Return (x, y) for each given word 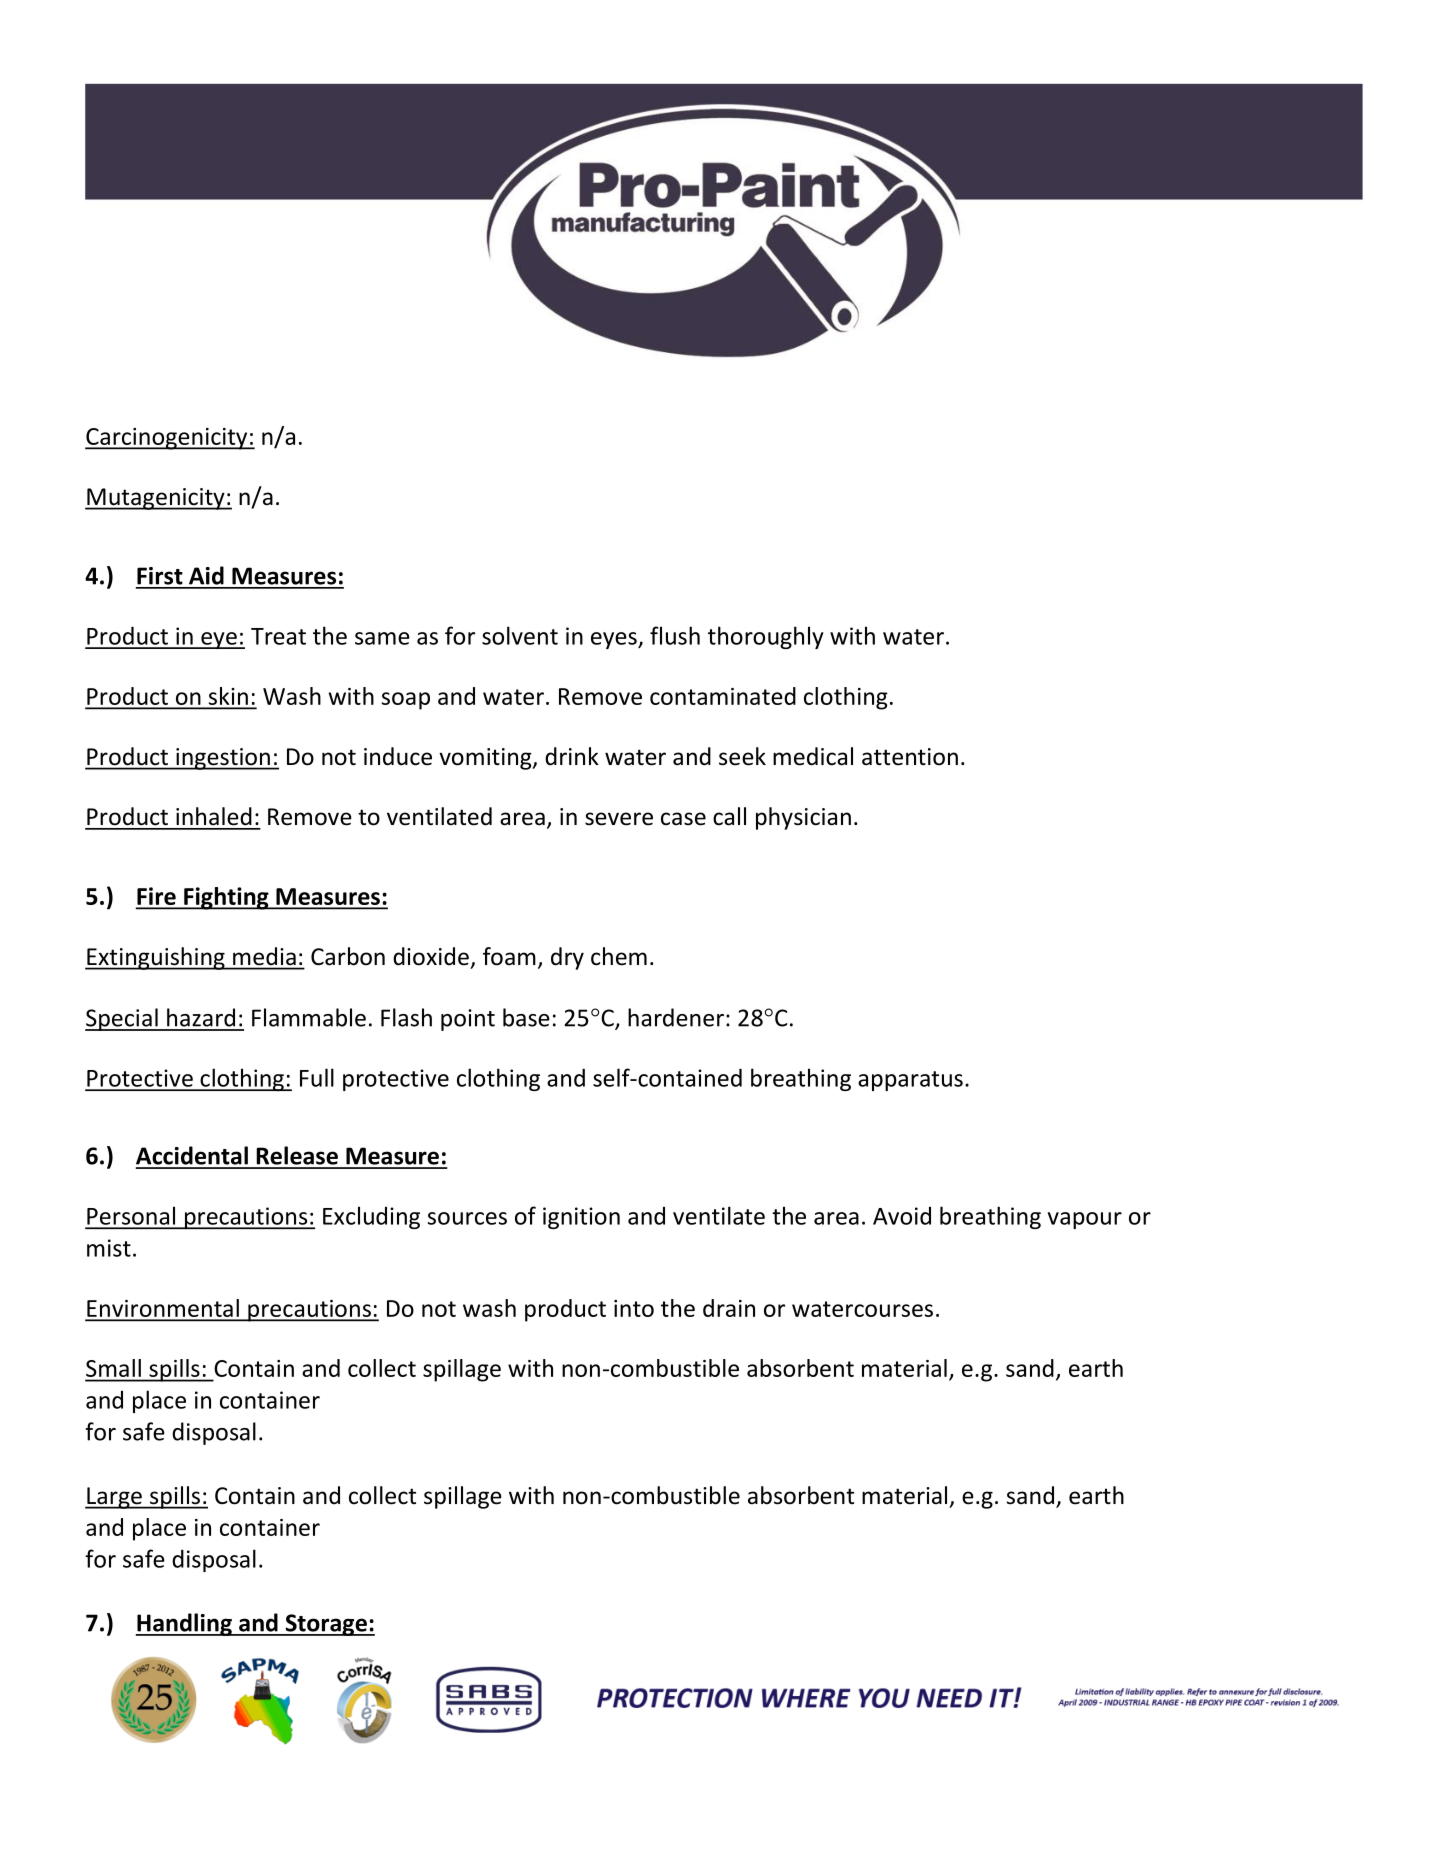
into (634, 1308)
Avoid (902, 1216)
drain (729, 1308)
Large (114, 1498)
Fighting (226, 898)
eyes (615, 640)
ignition (581, 1218)
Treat (278, 636)
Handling (185, 1624)
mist (109, 1248)
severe (619, 819)
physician (803, 818)
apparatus (910, 1081)
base (526, 1017)
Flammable (309, 1017)
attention (910, 757)
